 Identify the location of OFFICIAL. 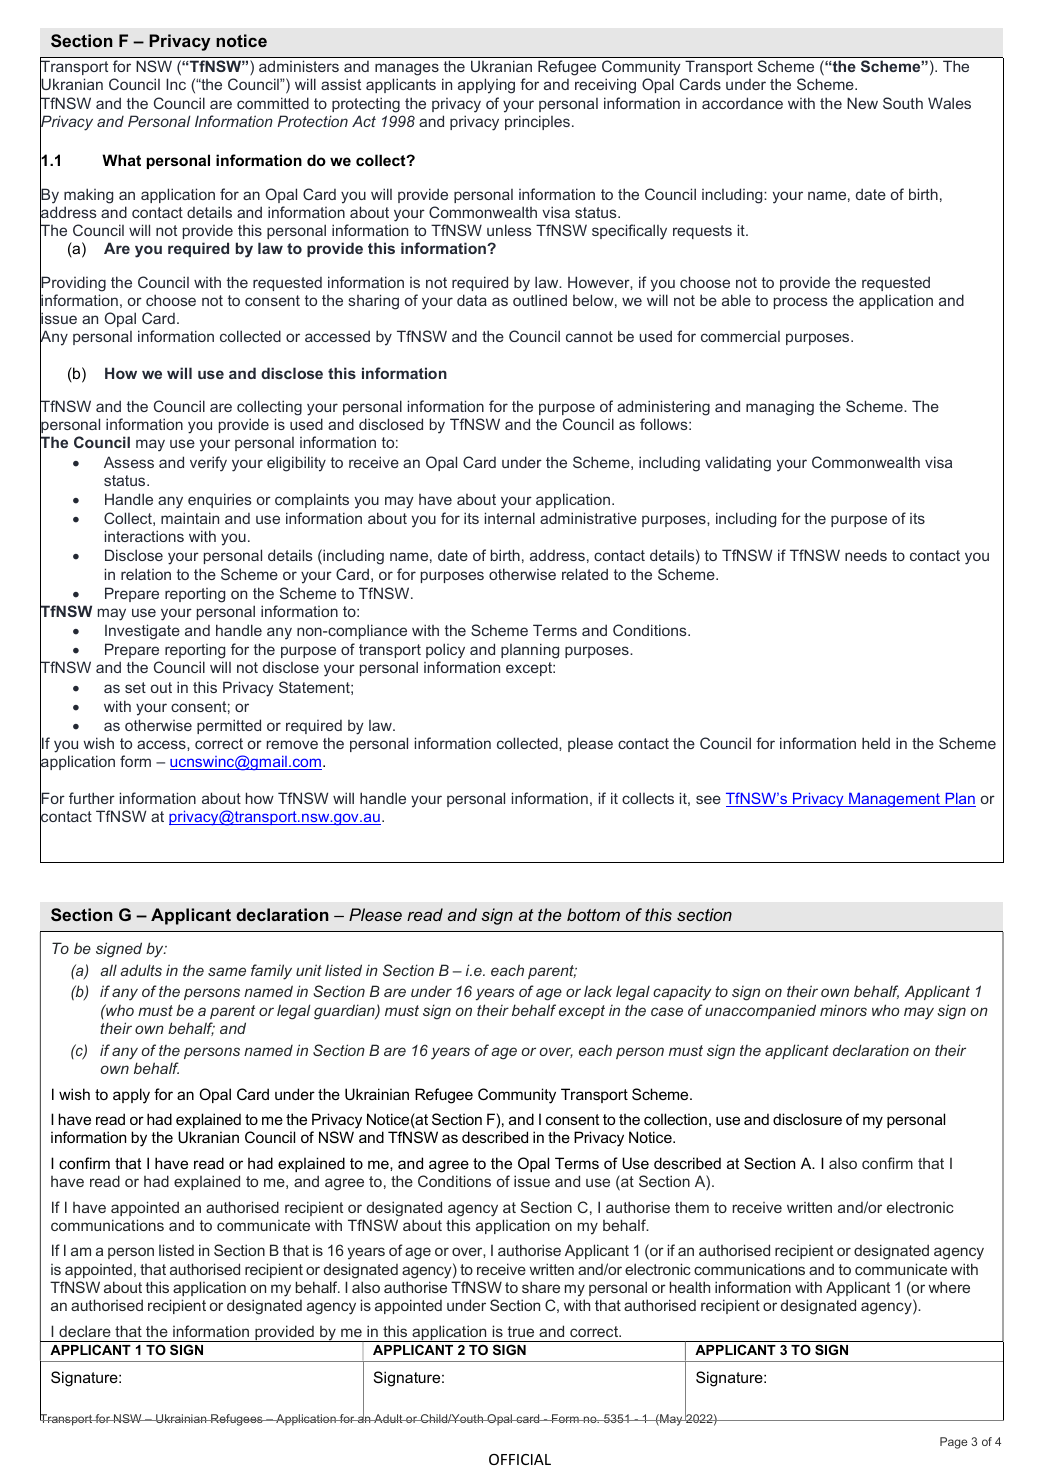
(520, 1459).
